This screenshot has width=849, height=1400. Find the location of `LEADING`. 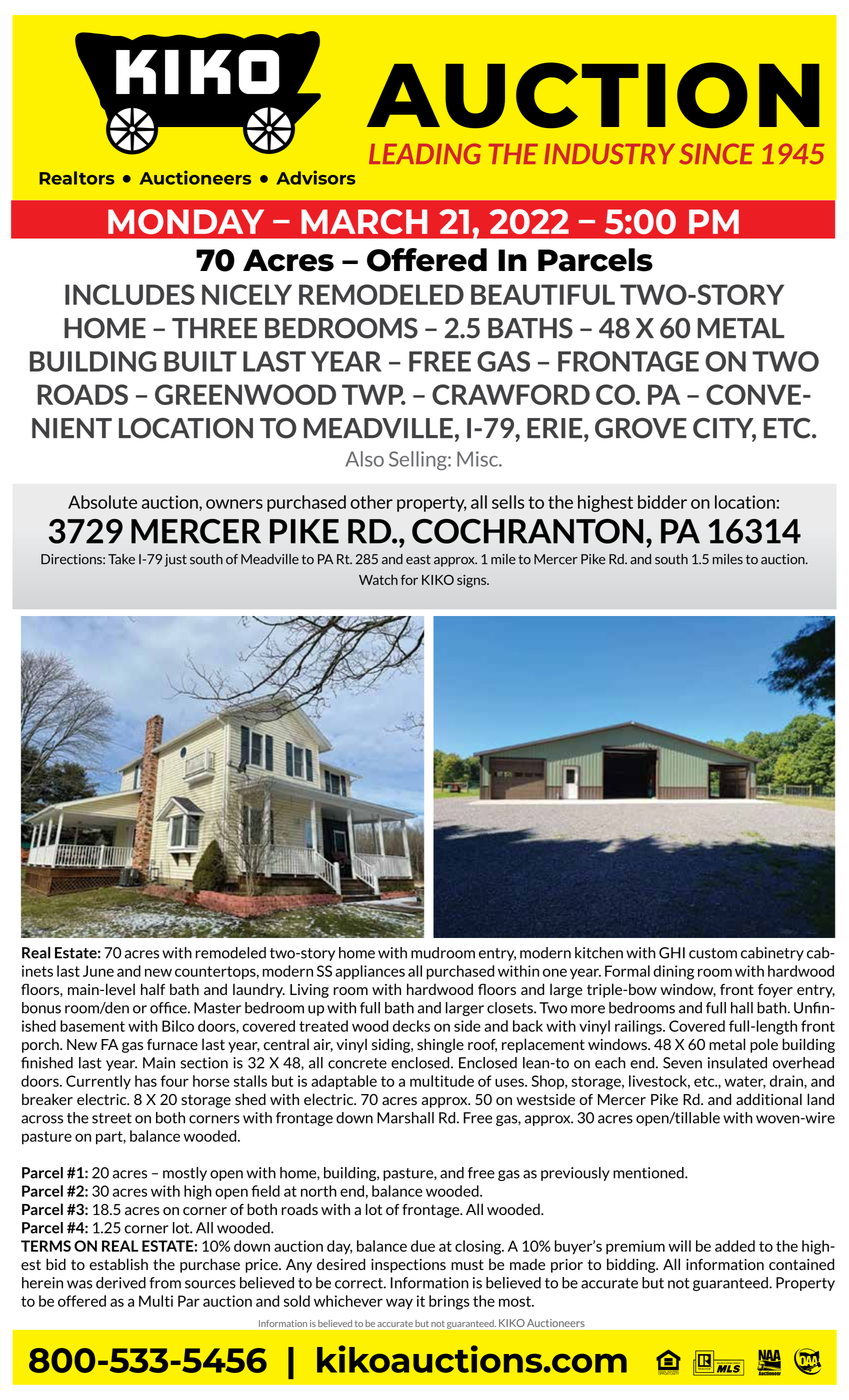

LEADING is located at coordinates (425, 154).
